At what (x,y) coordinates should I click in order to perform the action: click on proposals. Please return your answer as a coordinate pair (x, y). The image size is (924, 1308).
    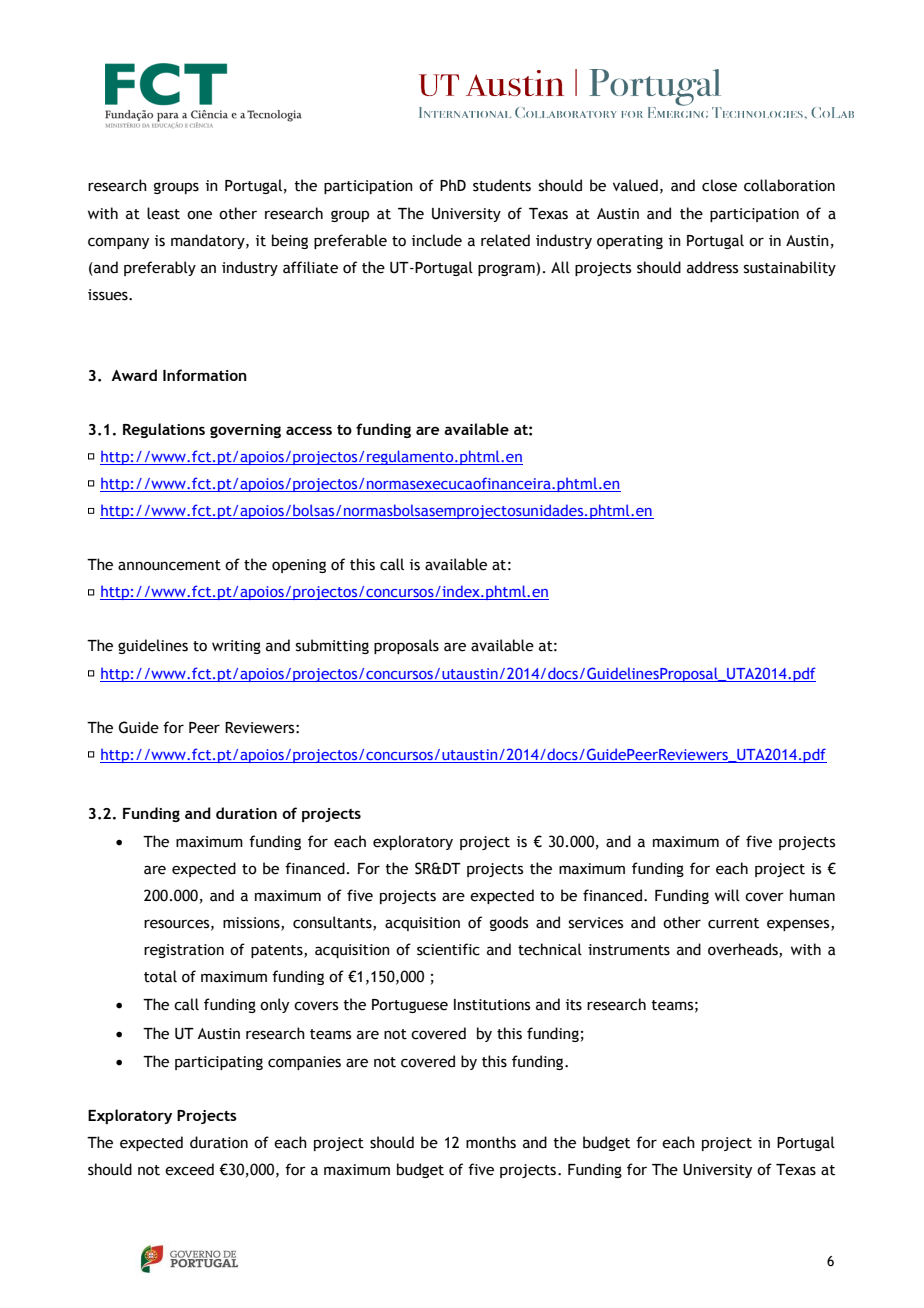
    Looking at the image, I should click on (406, 646).
